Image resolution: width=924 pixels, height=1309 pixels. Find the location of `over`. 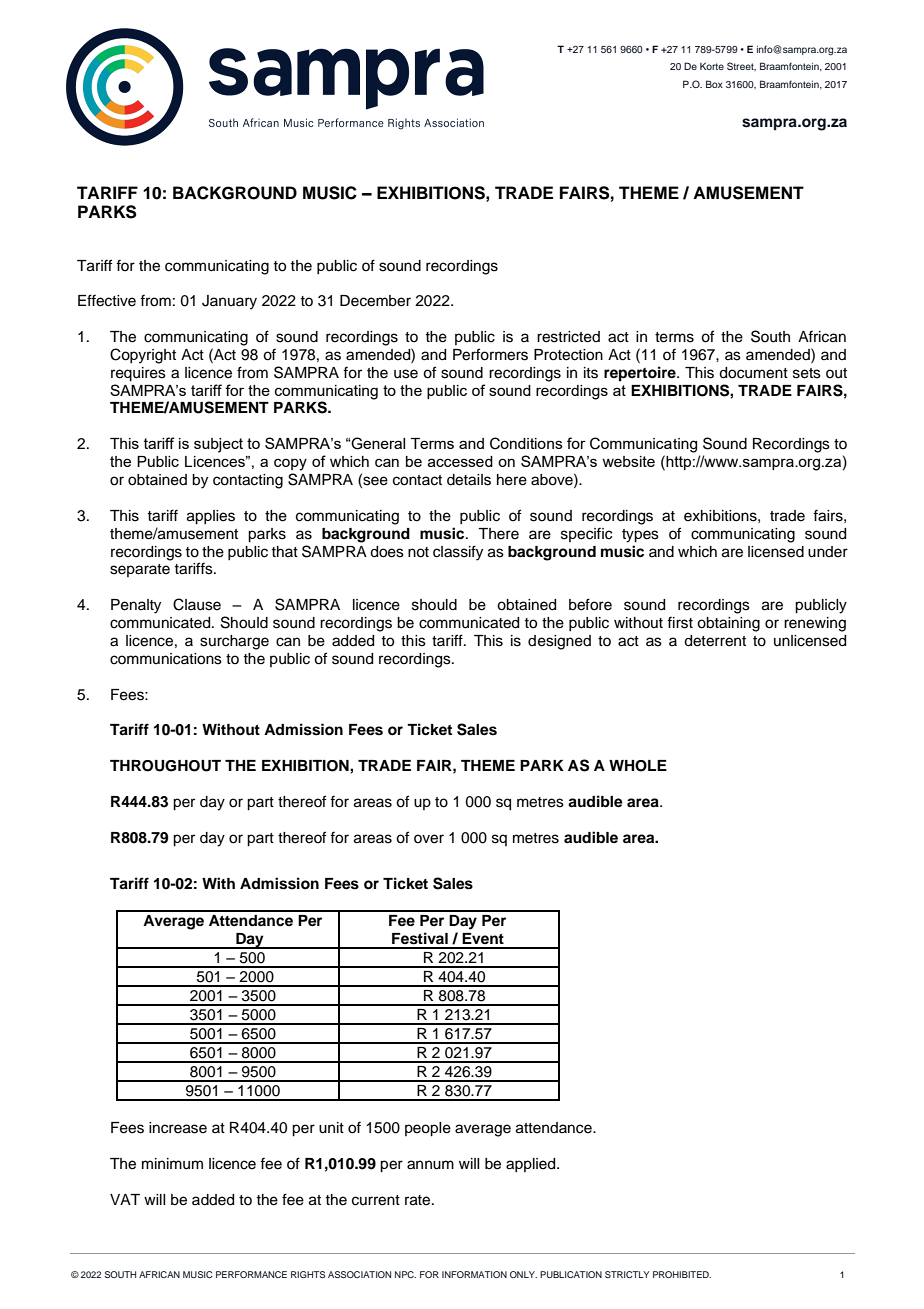

over is located at coordinates (429, 839).
